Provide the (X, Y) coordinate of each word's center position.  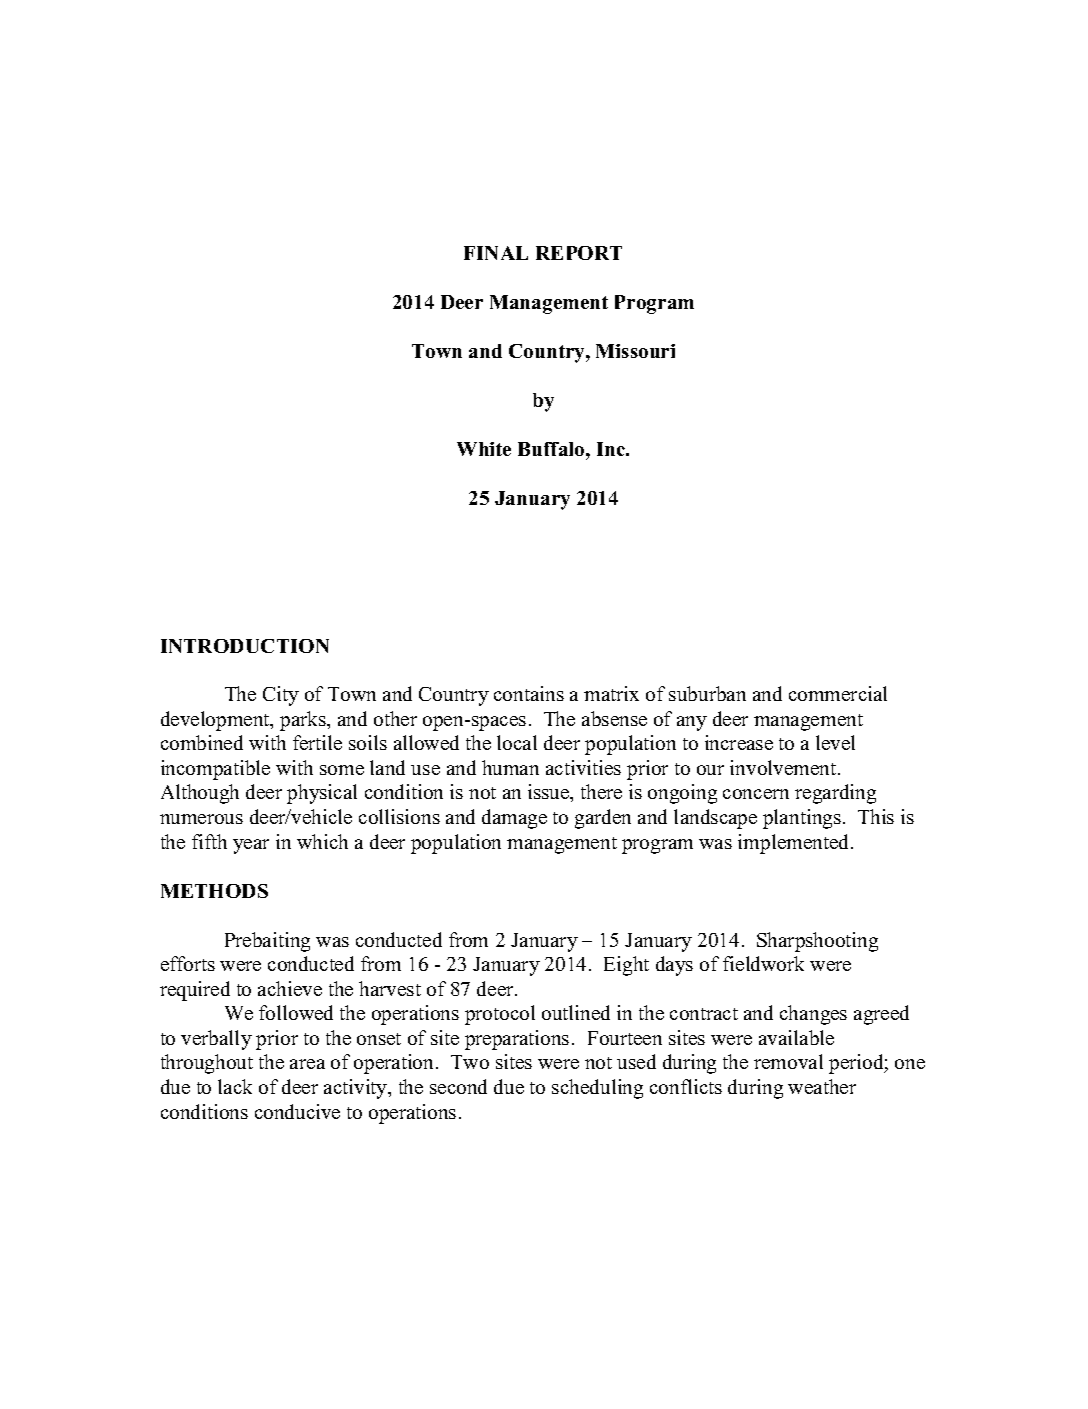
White (484, 449)
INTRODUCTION (245, 646)
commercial (838, 693)
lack (235, 1086)
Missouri (635, 351)
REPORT (579, 253)
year (251, 846)
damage (514, 819)
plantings (802, 819)
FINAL (496, 253)
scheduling (597, 1089)
